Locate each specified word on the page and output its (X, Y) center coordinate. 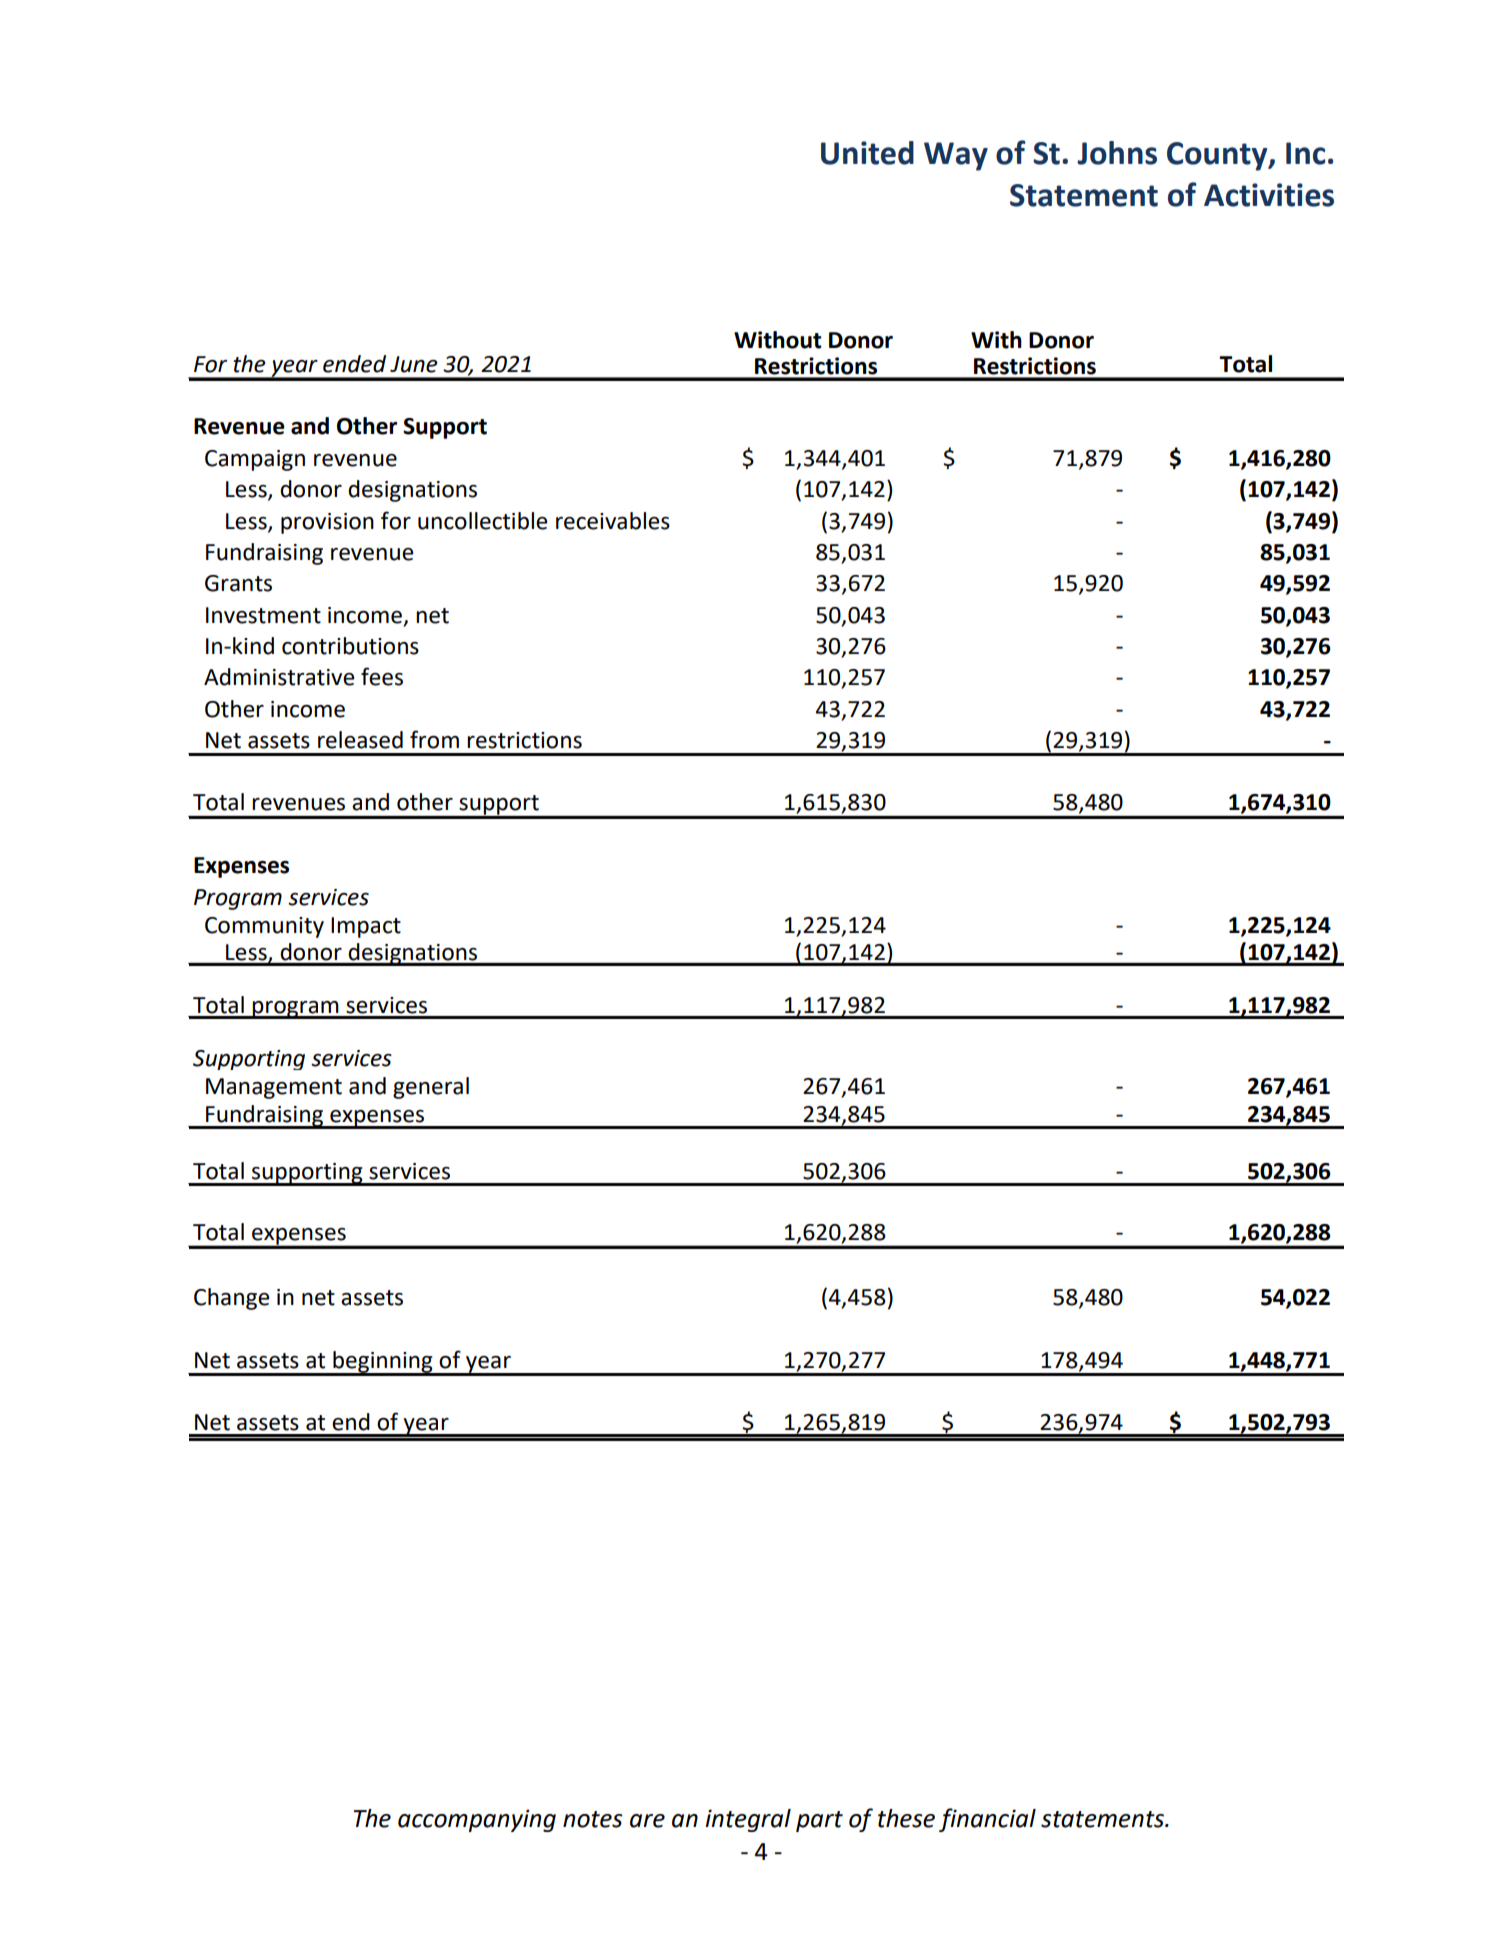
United (867, 153)
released (360, 740)
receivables (613, 521)
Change (232, 1299)
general (431, 1088)
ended (354, 364)
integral (748, 1820)
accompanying (477, 1820)
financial (987, 1820)
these (906, 1818)
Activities (1269, 195)
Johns (1117, 153)
